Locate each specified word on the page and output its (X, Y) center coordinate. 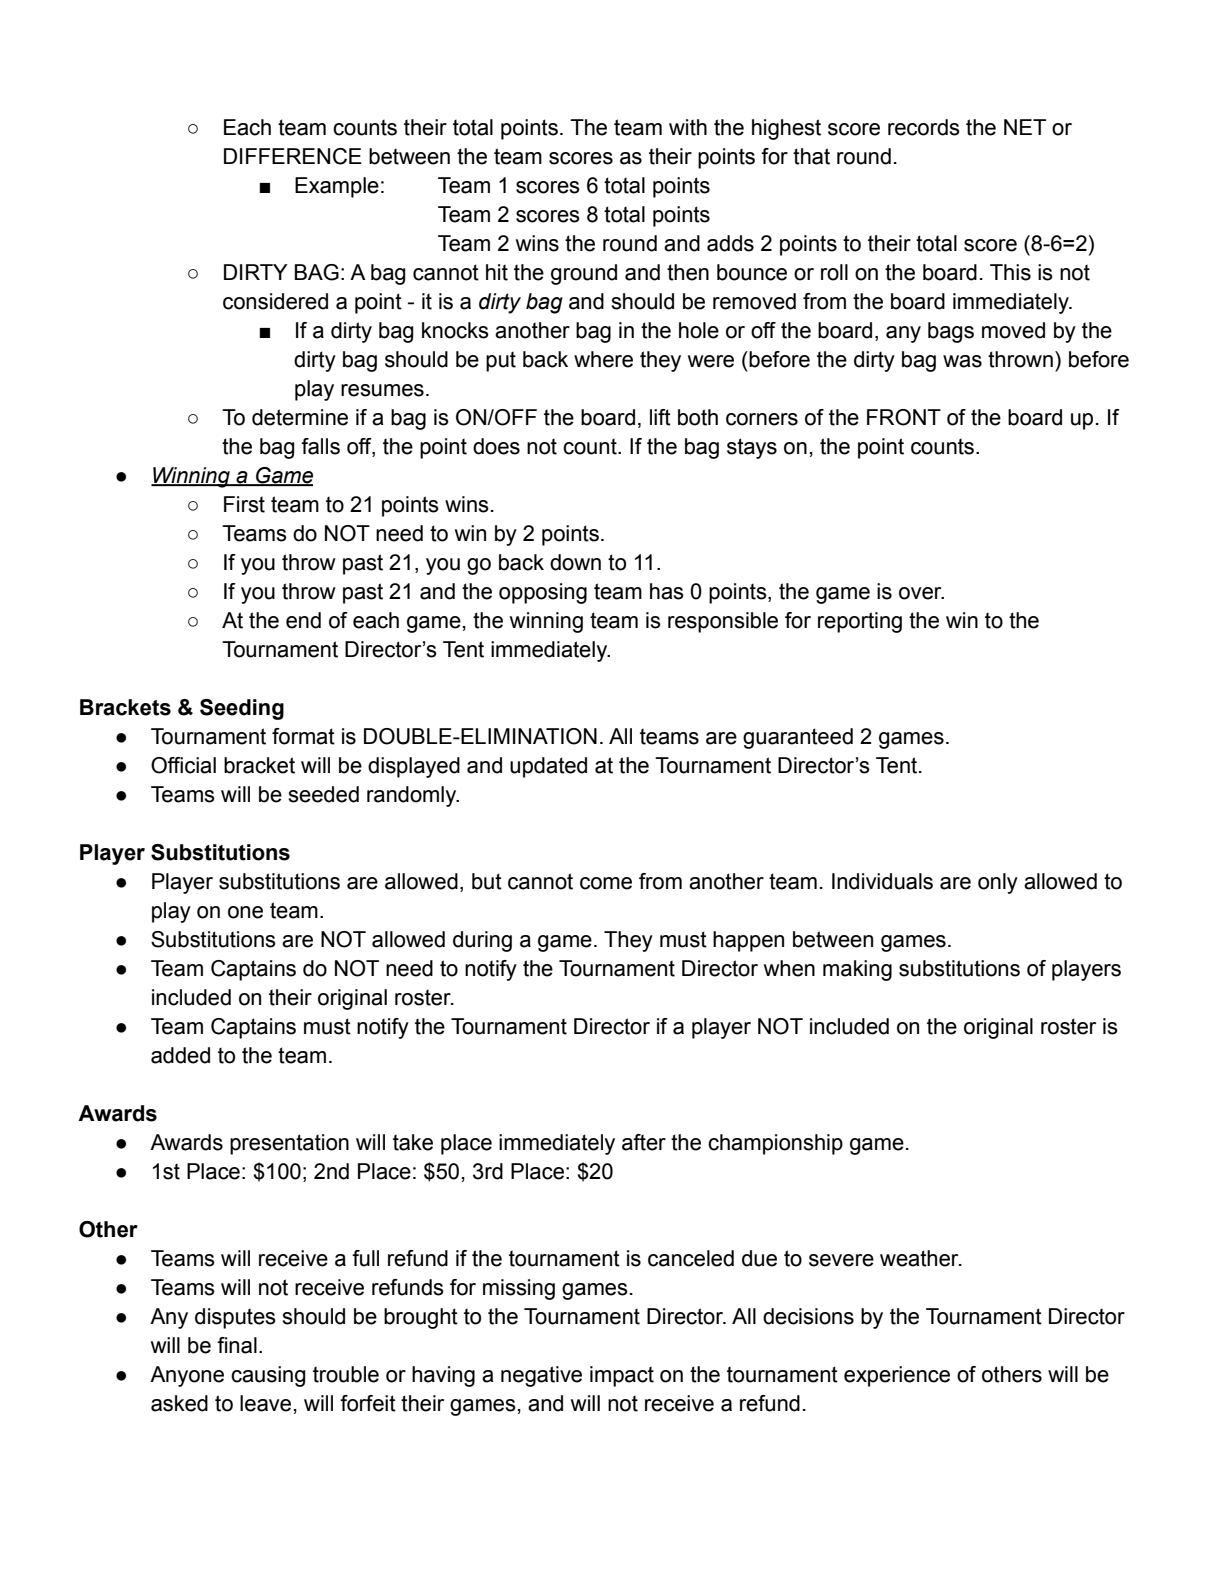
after (644, 1142)
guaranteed (798, 738)
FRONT (904, 417)
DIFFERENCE (293, 156)
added (180, 1055)
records (924, 127)
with (688, 127)
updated (548, 767)
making (857, 970)
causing (268, 1376)
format (303, 736)
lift (660, 417)
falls (320, 446)
